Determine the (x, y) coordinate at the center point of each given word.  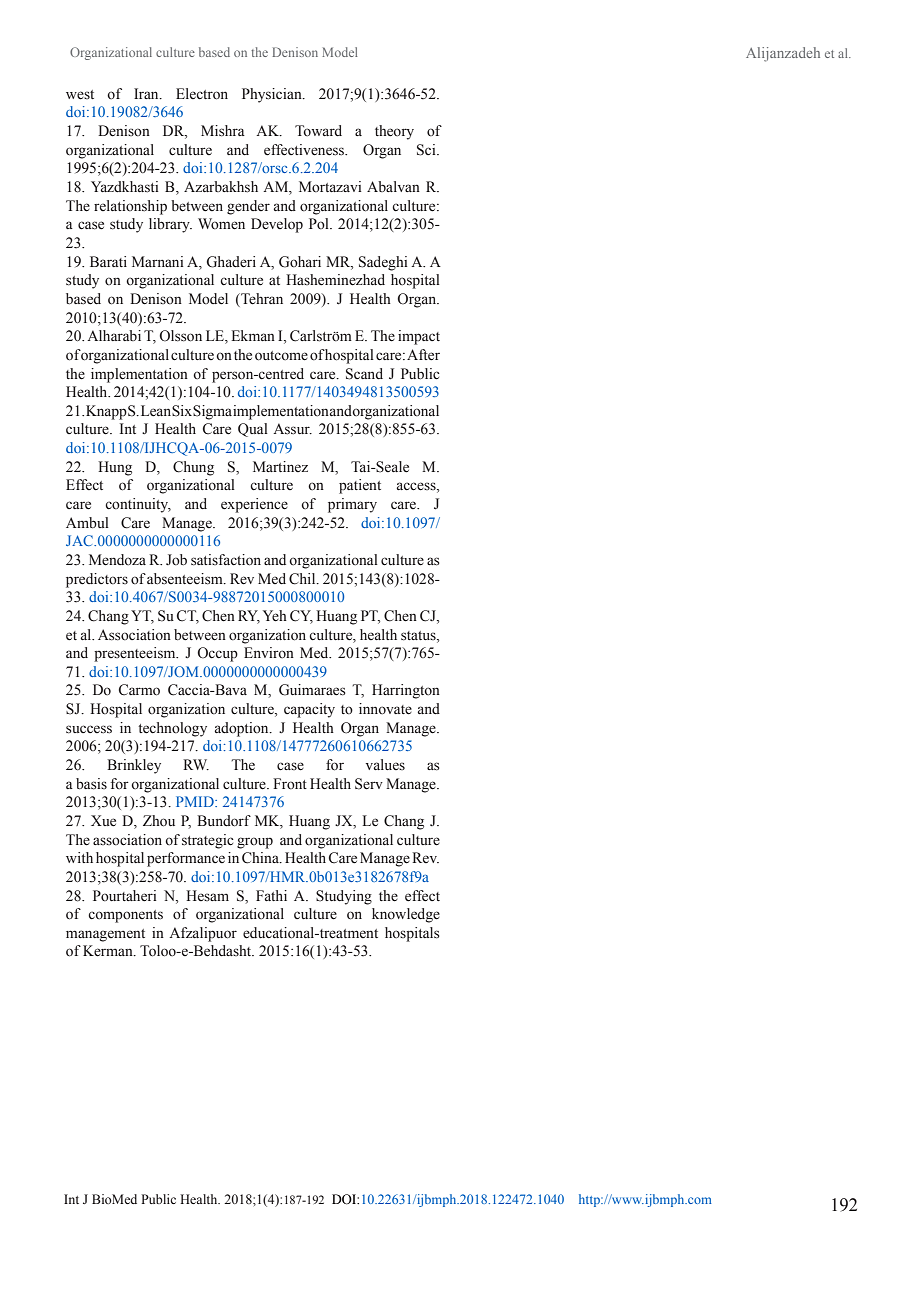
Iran (147, 93)
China (261, 858)
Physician (273, 95)
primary (352, 505)
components (125, 916)
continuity (138, 505)
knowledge (406, 915)
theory (394, 132)
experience (254, 505)
